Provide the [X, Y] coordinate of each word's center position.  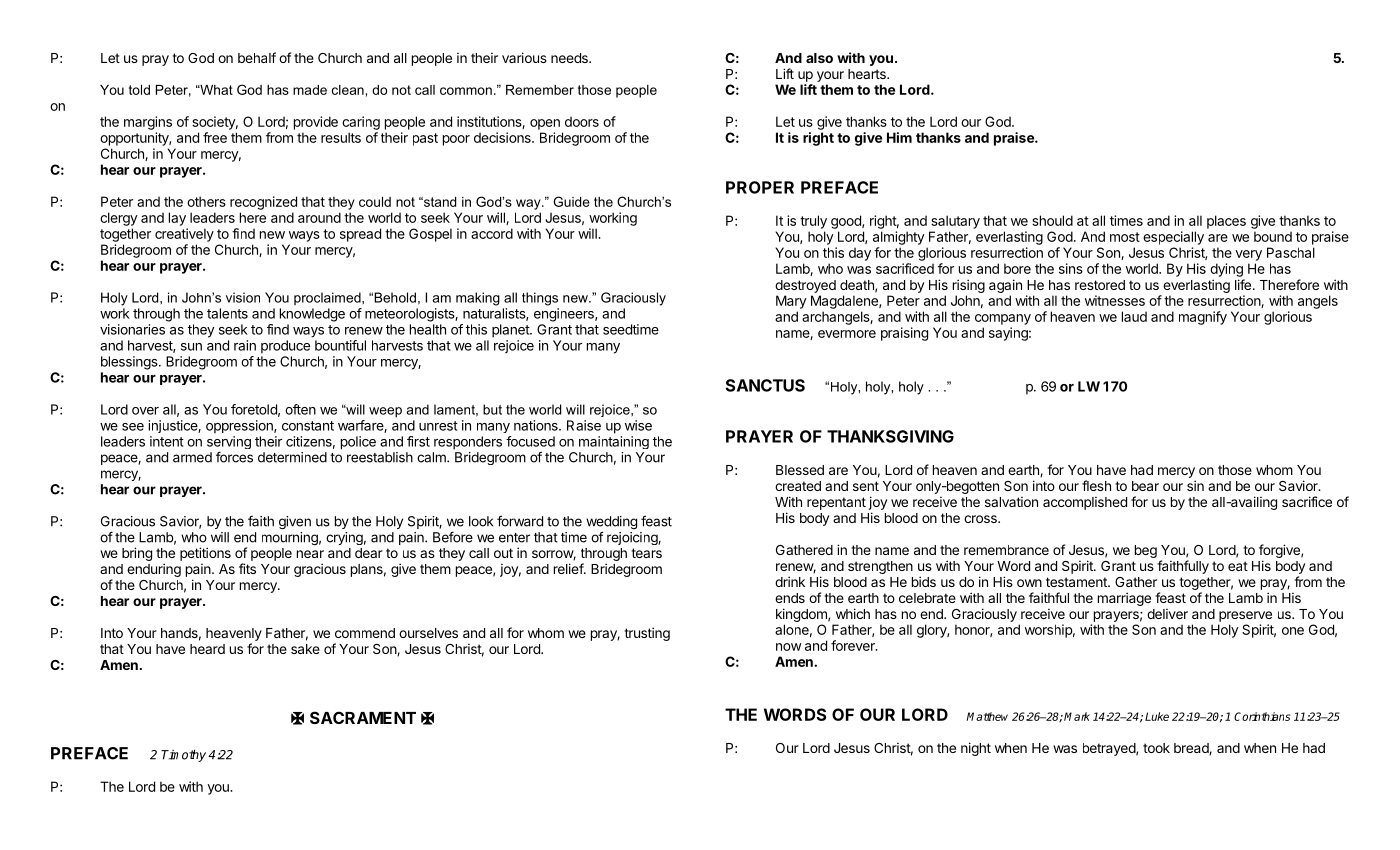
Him [899, 137]
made [310, 90]
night [976, 749]
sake [305, 649]
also [819, 58]
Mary [791, 302]
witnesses [1115, 300]
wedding [611, 524]
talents [227, 313]
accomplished [1085, 503]
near [310, 554]
